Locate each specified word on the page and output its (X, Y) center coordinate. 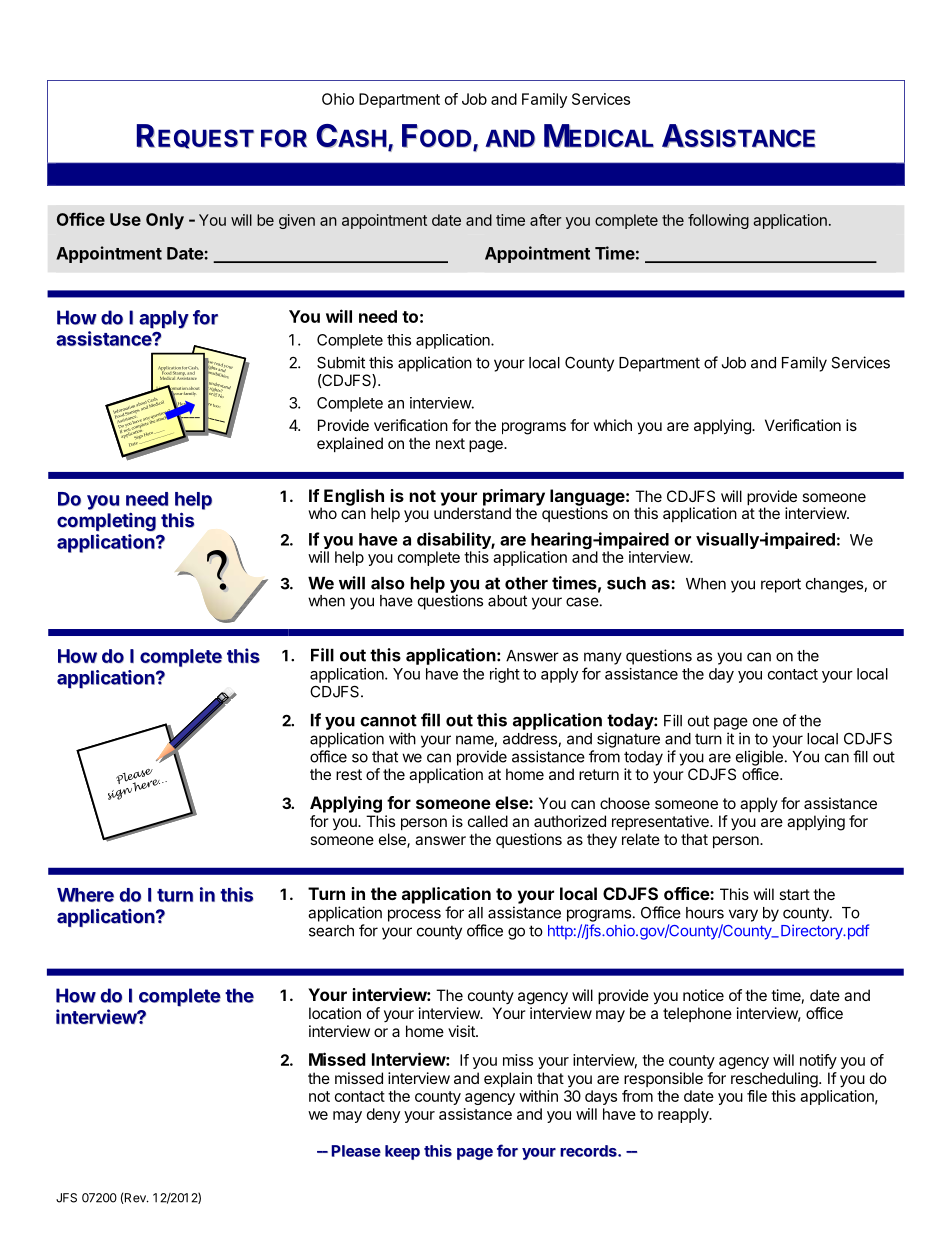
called (488, 821)
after (546, 220)
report (781, 585)
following (718, 221)
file (757, 1096)
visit (462, 1031)
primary (514, 498)
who (322, 513)
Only (165, 221)
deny (383, 1115)
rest (349, 774)
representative (661, 822)
